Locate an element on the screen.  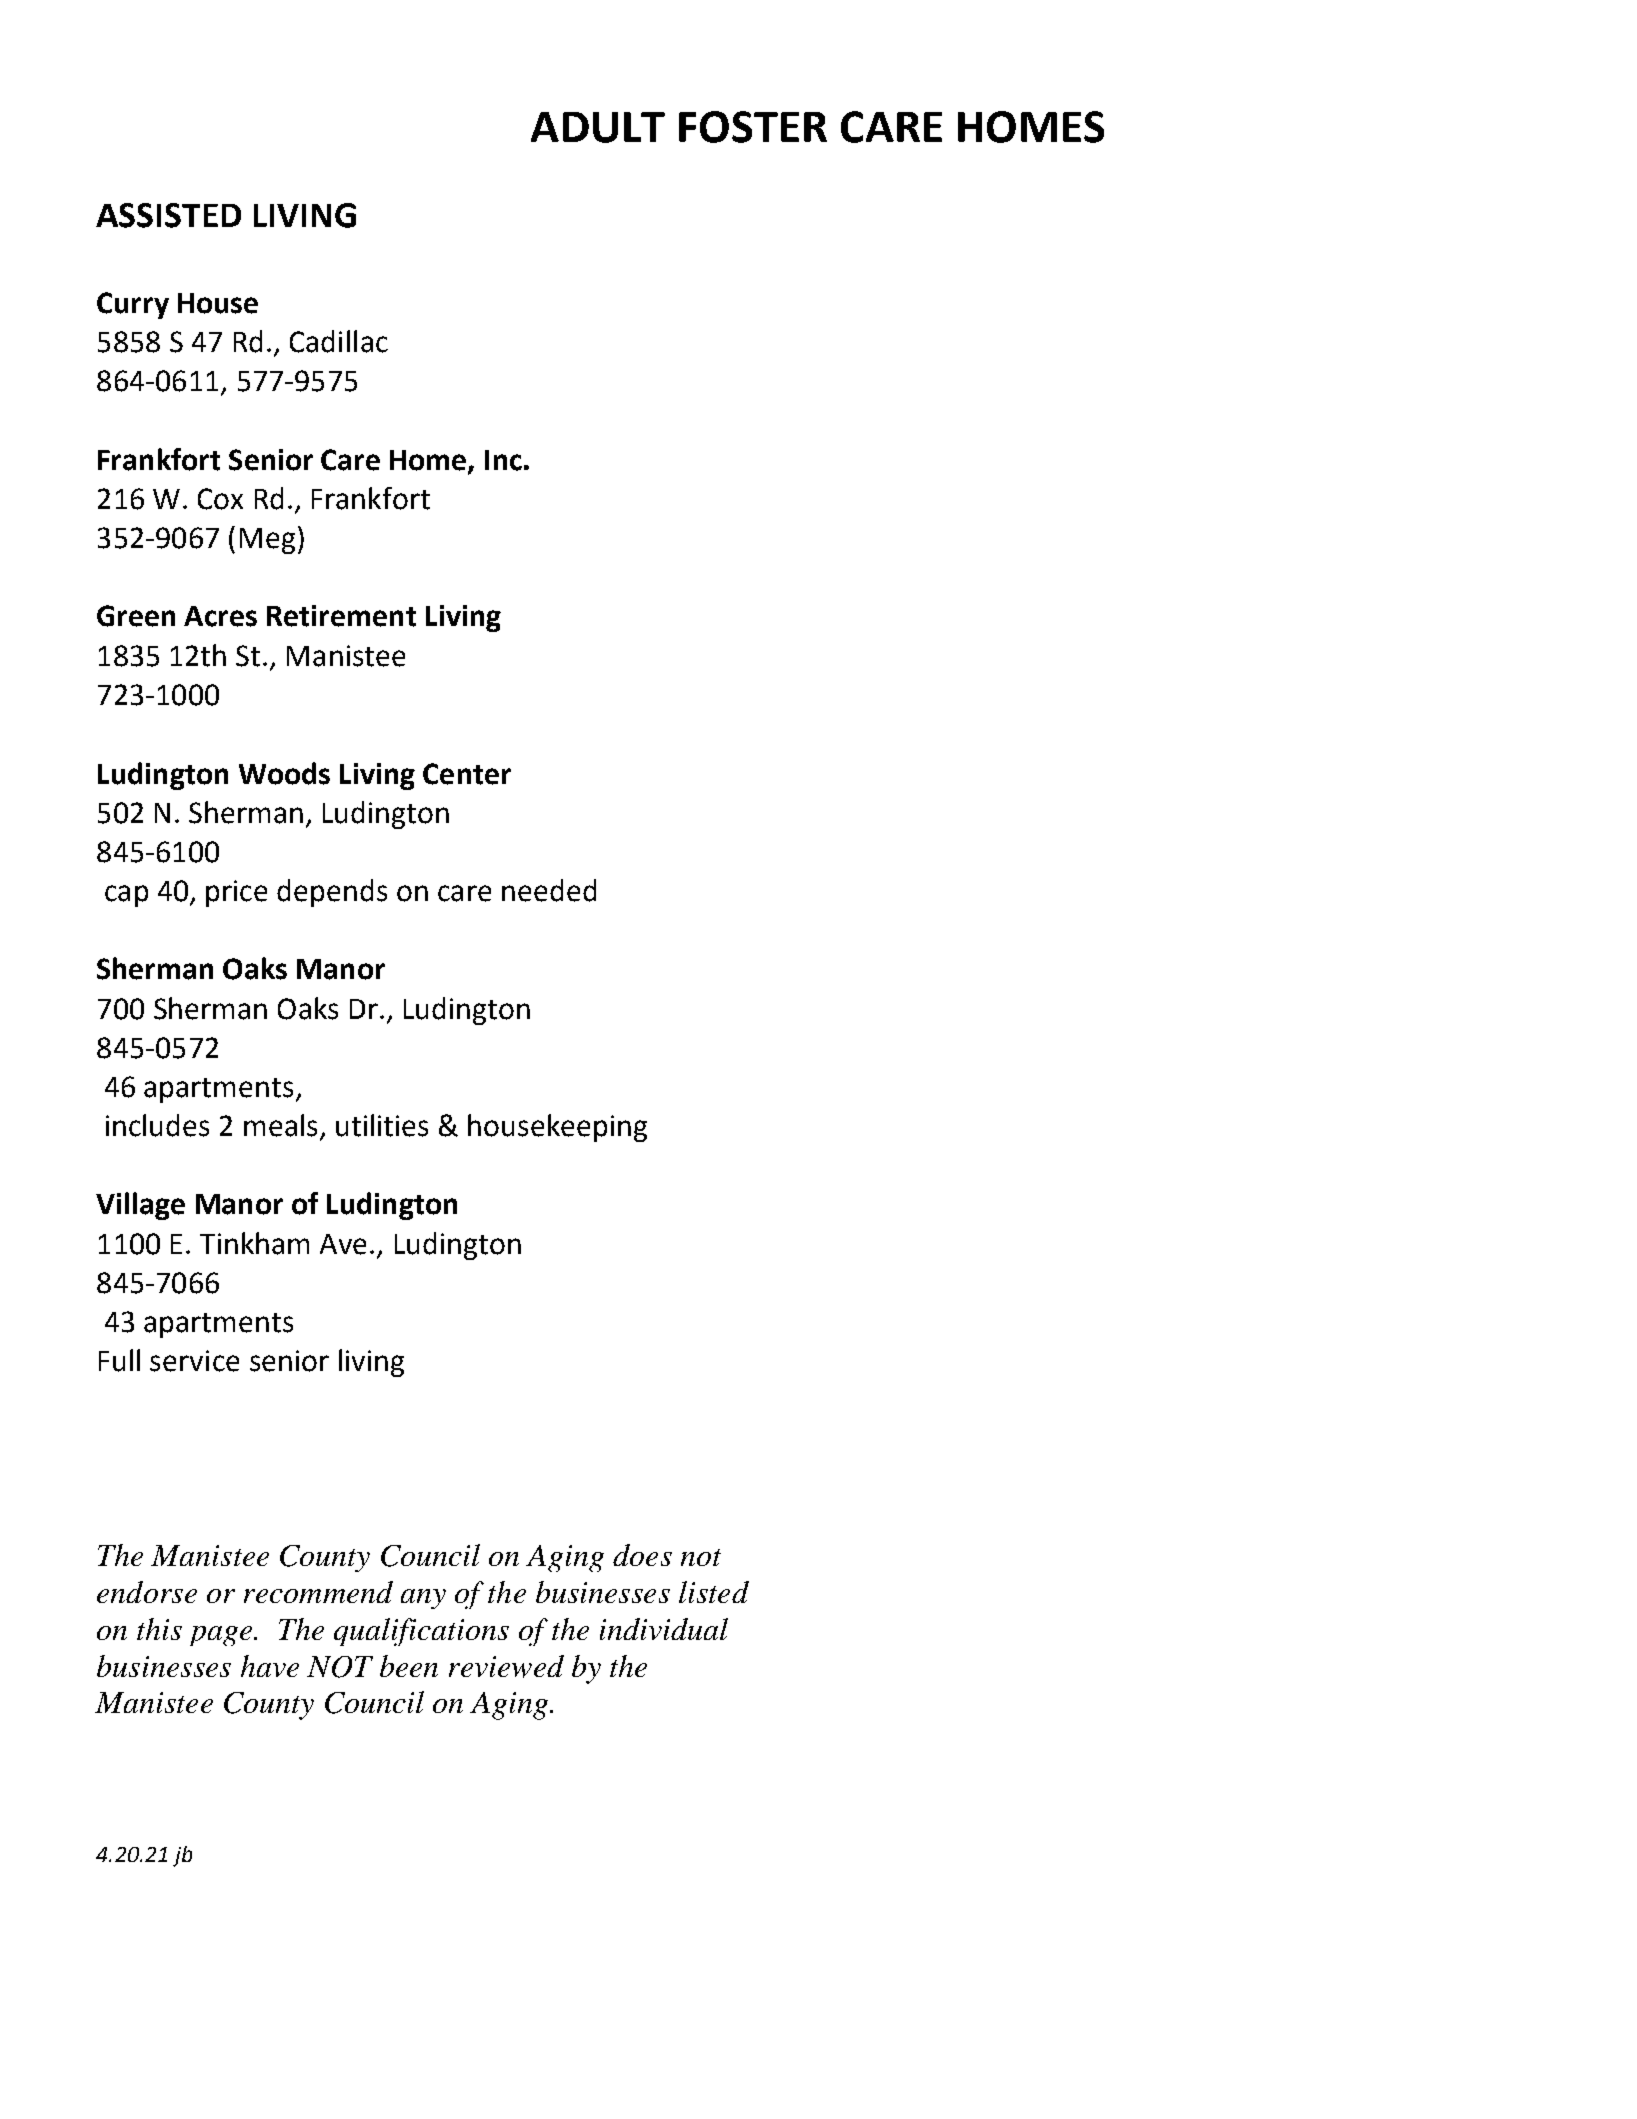
depends is located at coordinates (332, 893).
